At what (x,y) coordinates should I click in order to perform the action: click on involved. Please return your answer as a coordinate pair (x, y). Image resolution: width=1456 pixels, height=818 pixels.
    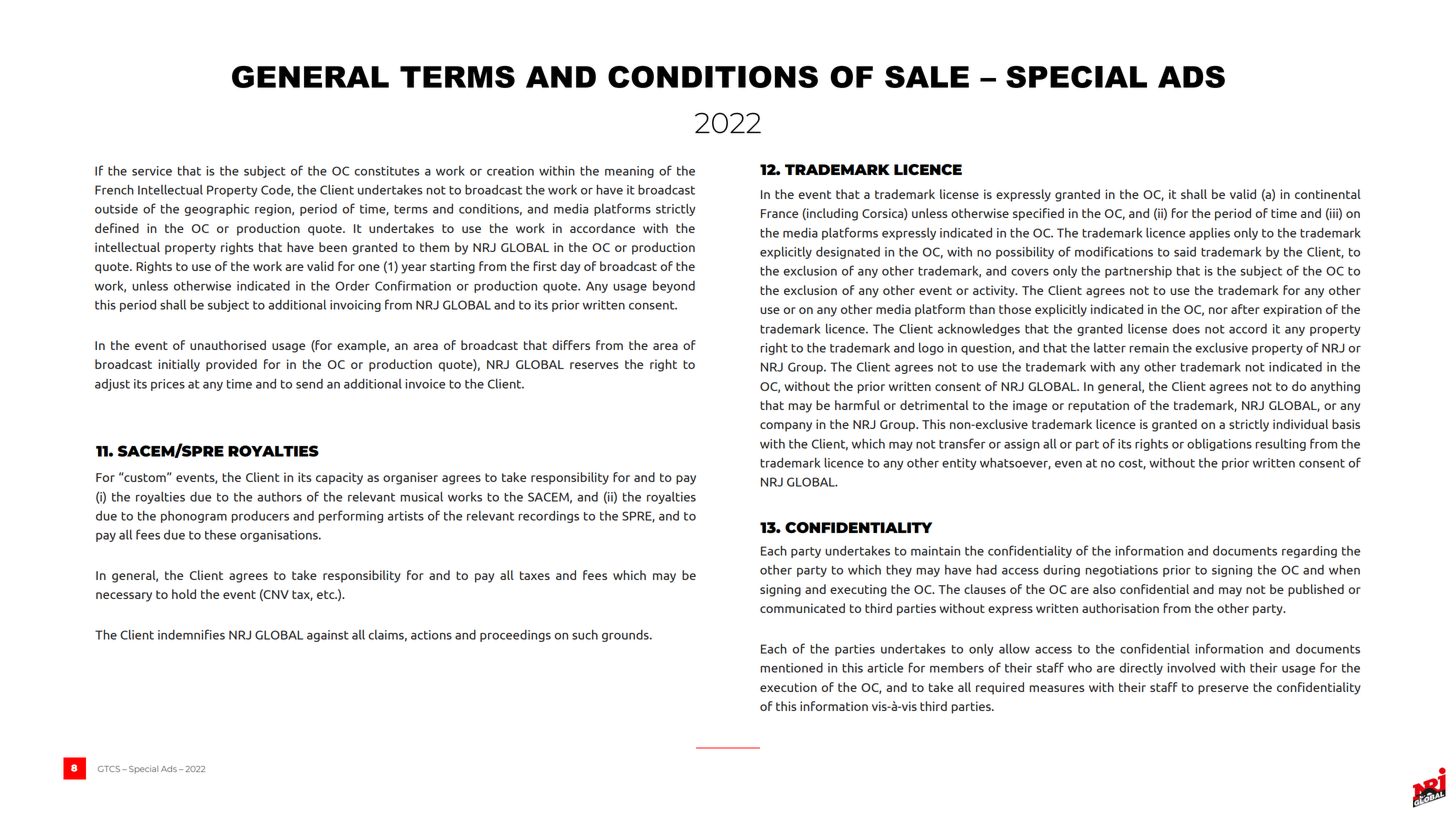
    Looking at the image, I should click on (1191, 668).
